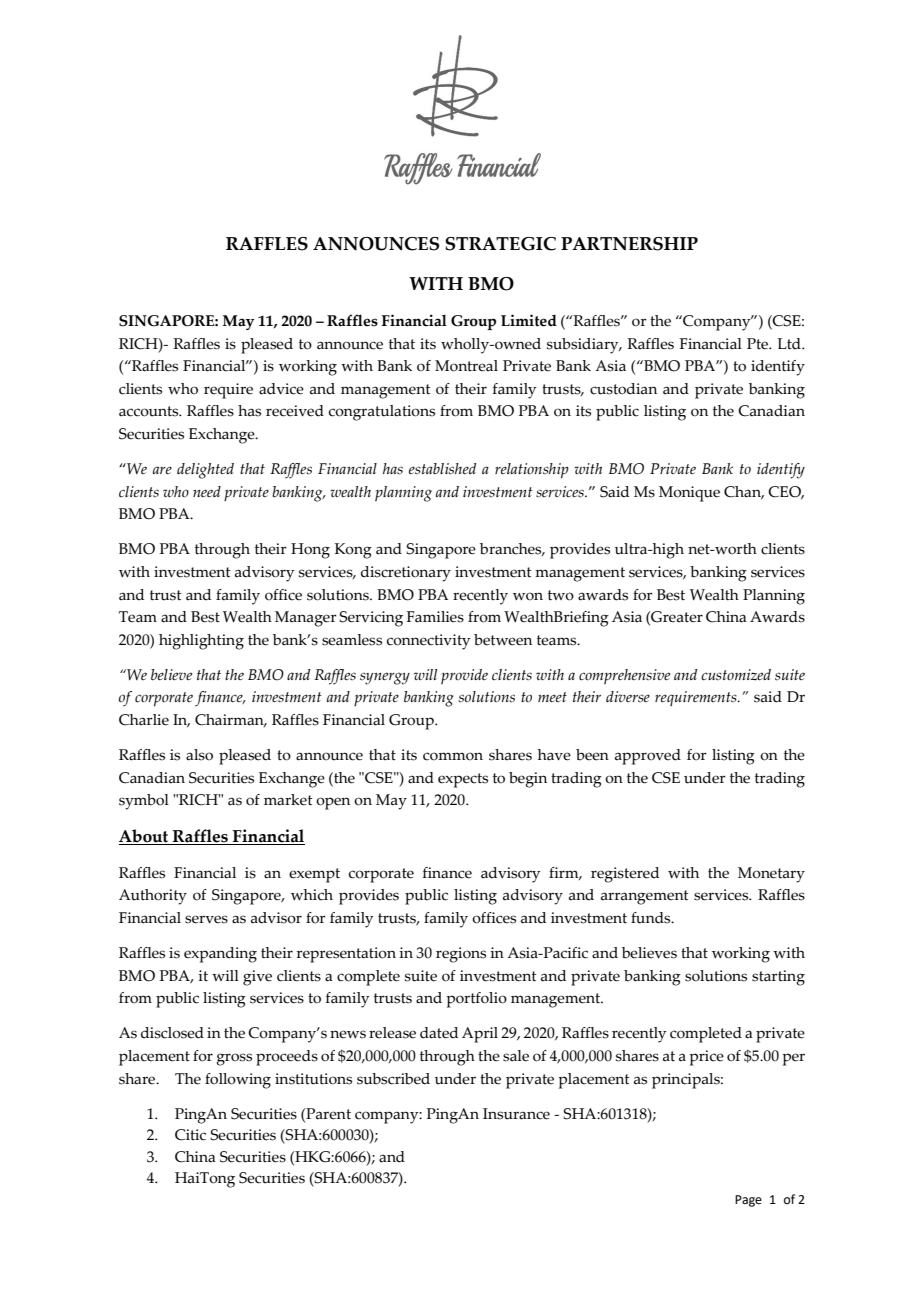 The image size is (924, 1308). Describe the element at coordinates (629, 244) in the screenshot. I see `PARTNERSHIP` at that location.
